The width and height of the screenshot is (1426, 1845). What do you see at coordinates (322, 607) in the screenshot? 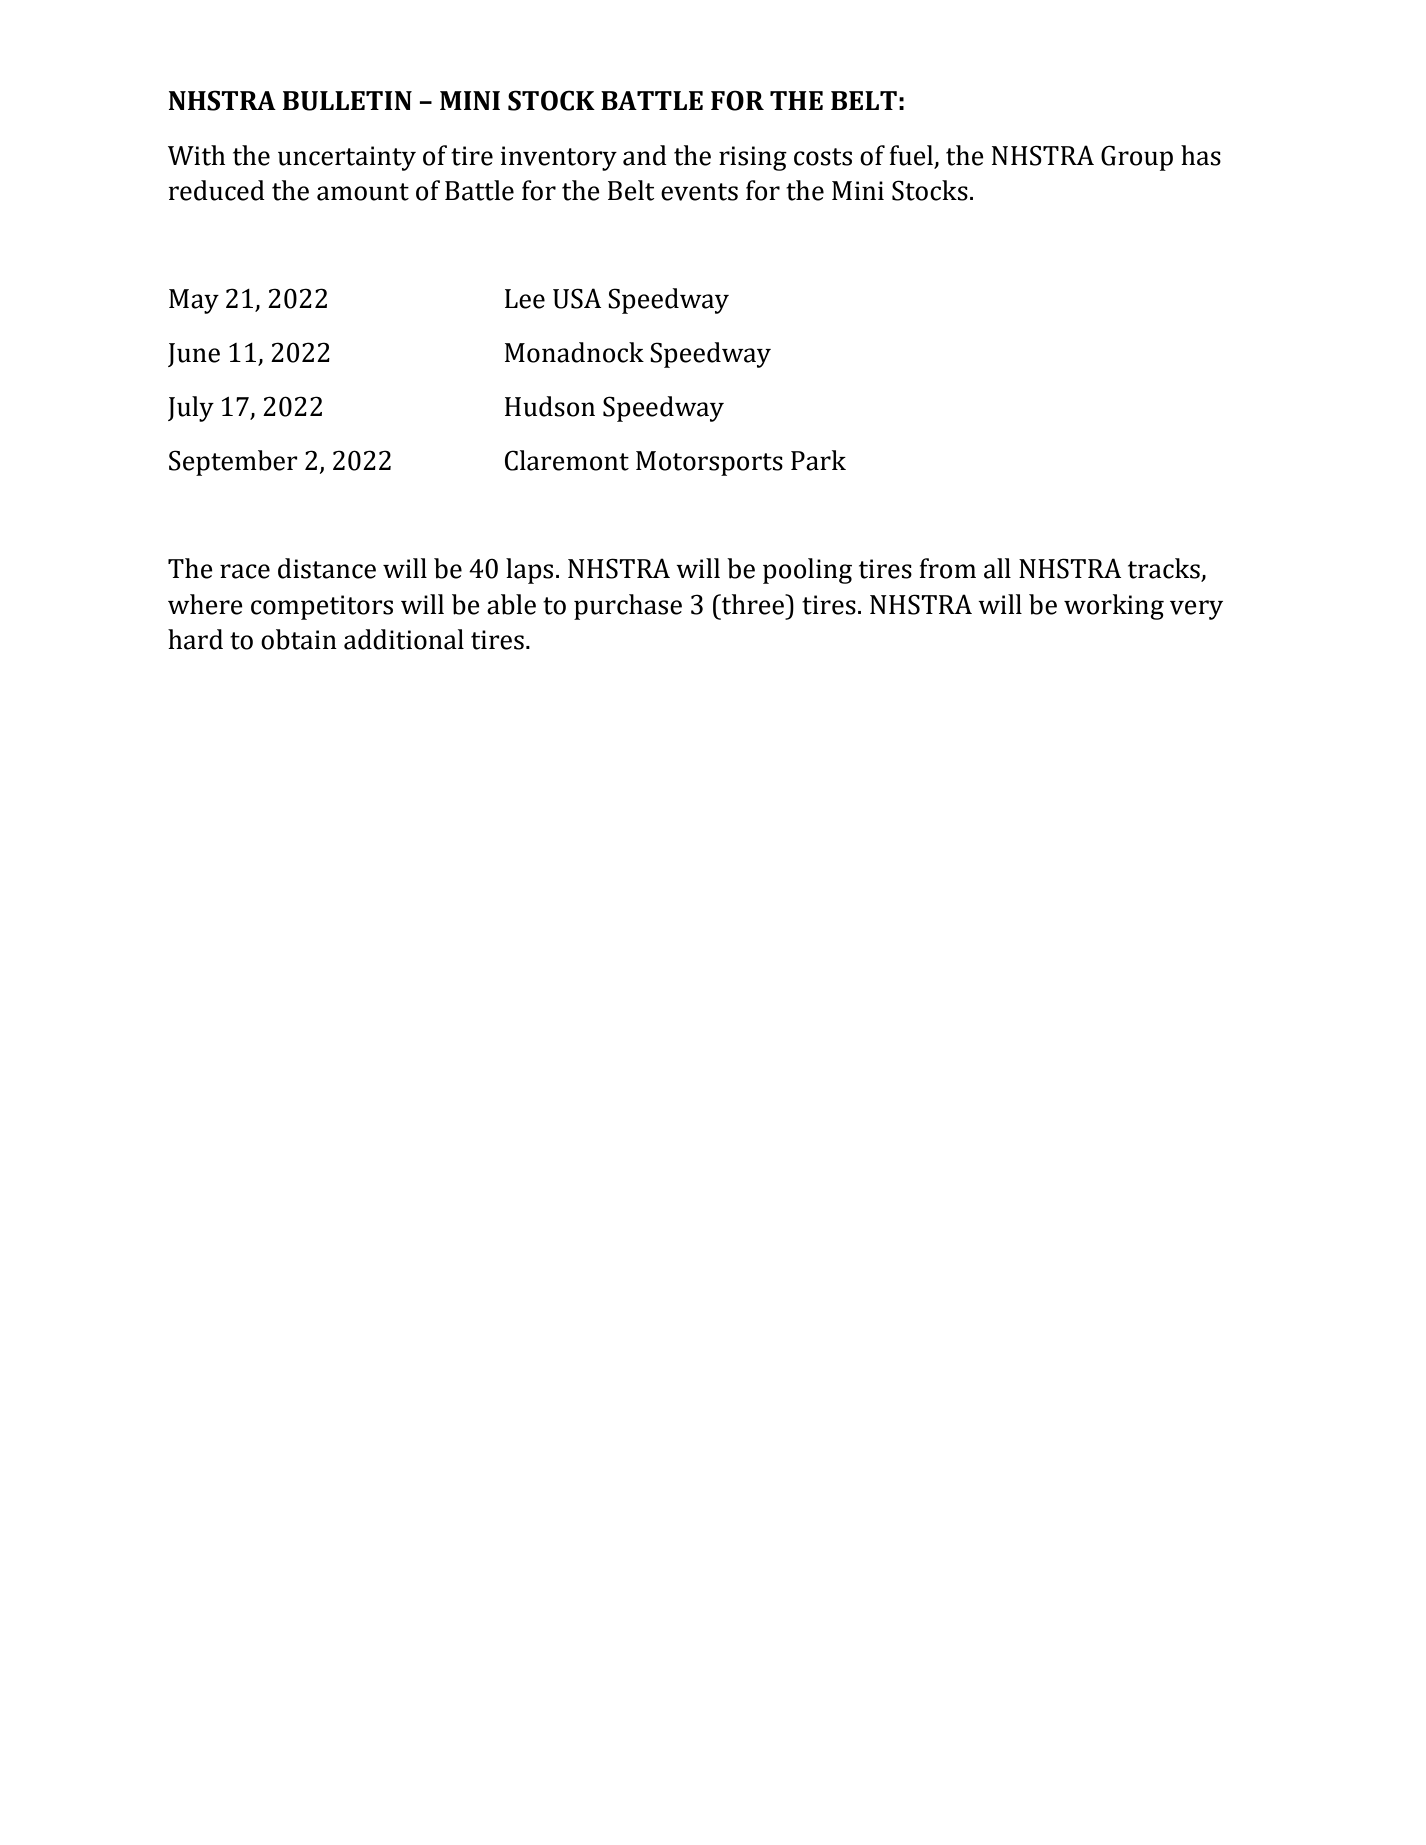
I see `competitors` at bounding box center [322, 607].
